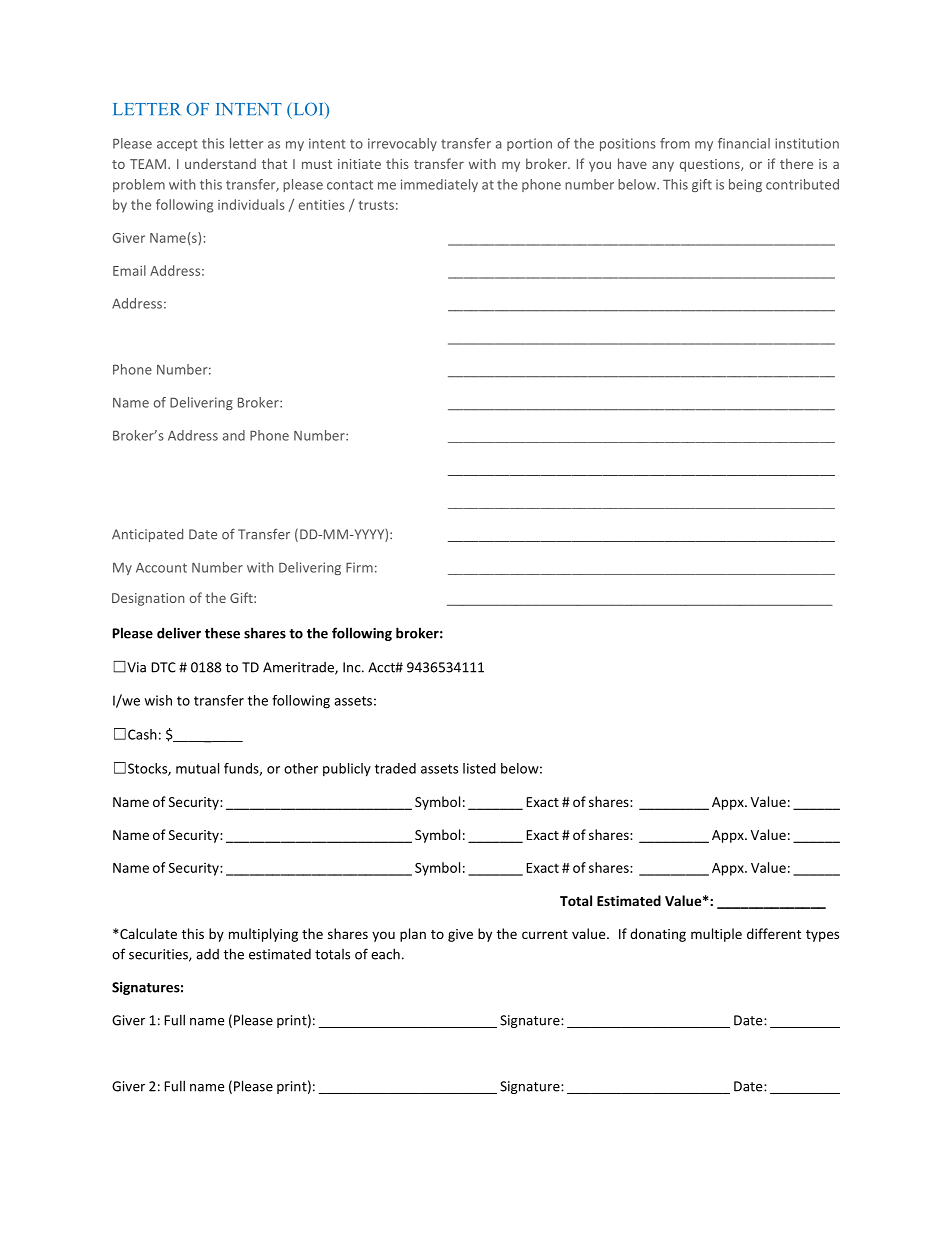  Describe the element at coordinates (529, 144) in the screenshot. I see `portion` at that location.
